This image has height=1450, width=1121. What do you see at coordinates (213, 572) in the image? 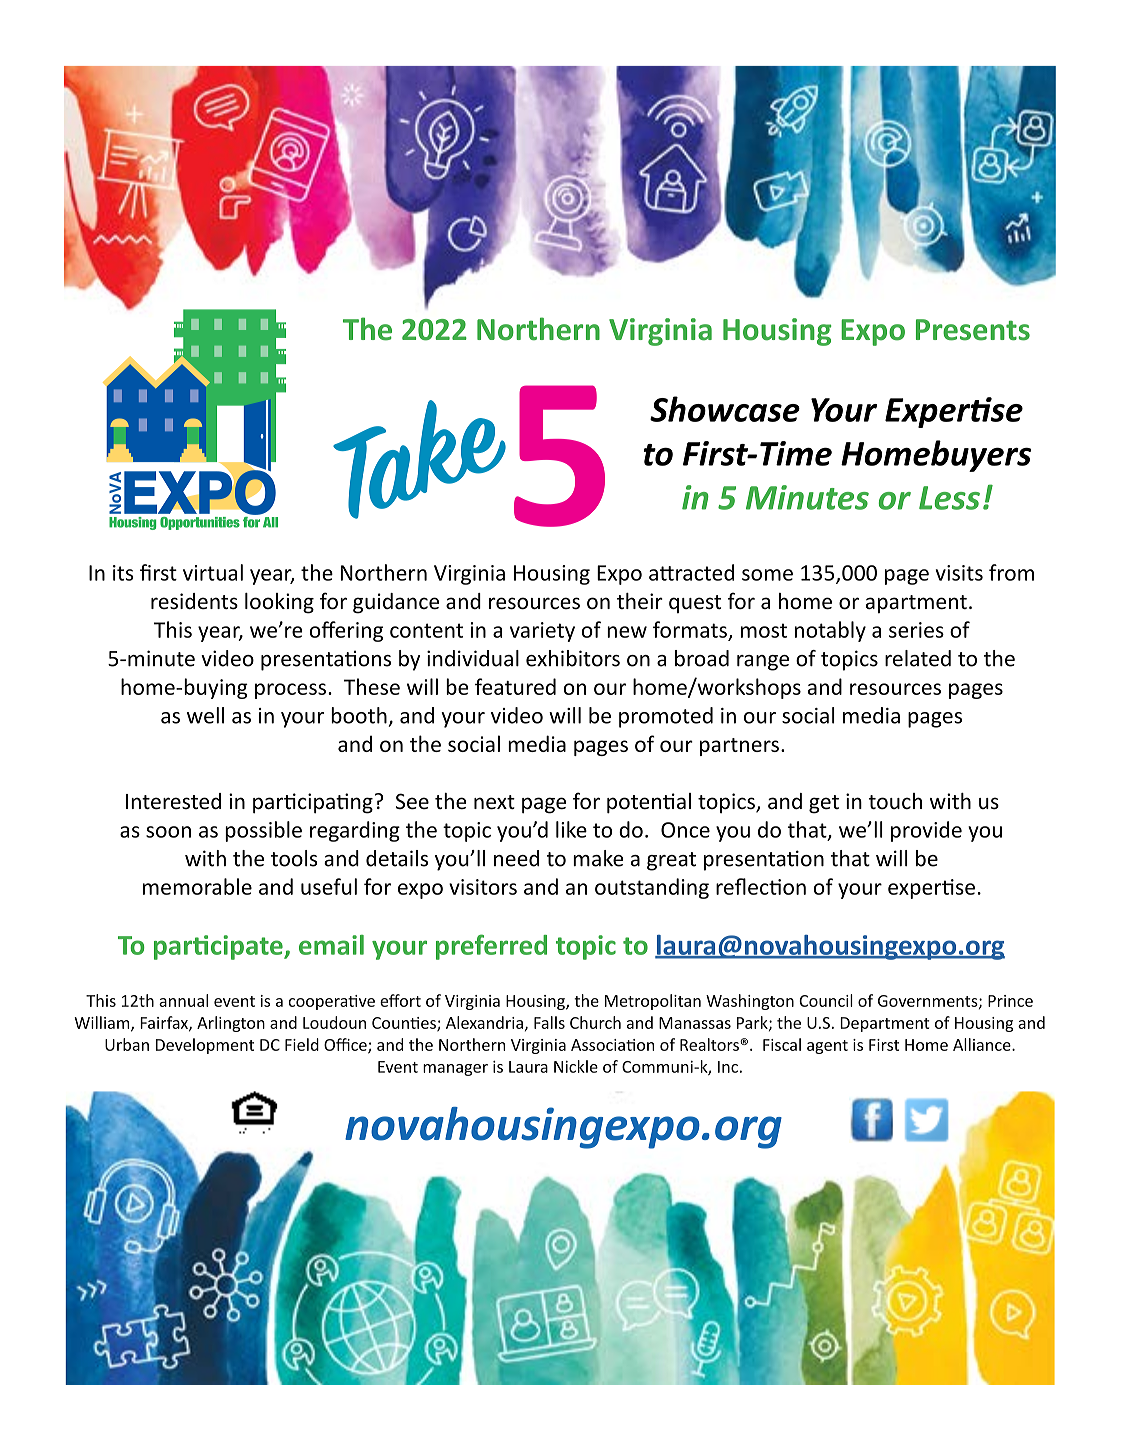
I see `virtual` at bounding box center [213, 572].
